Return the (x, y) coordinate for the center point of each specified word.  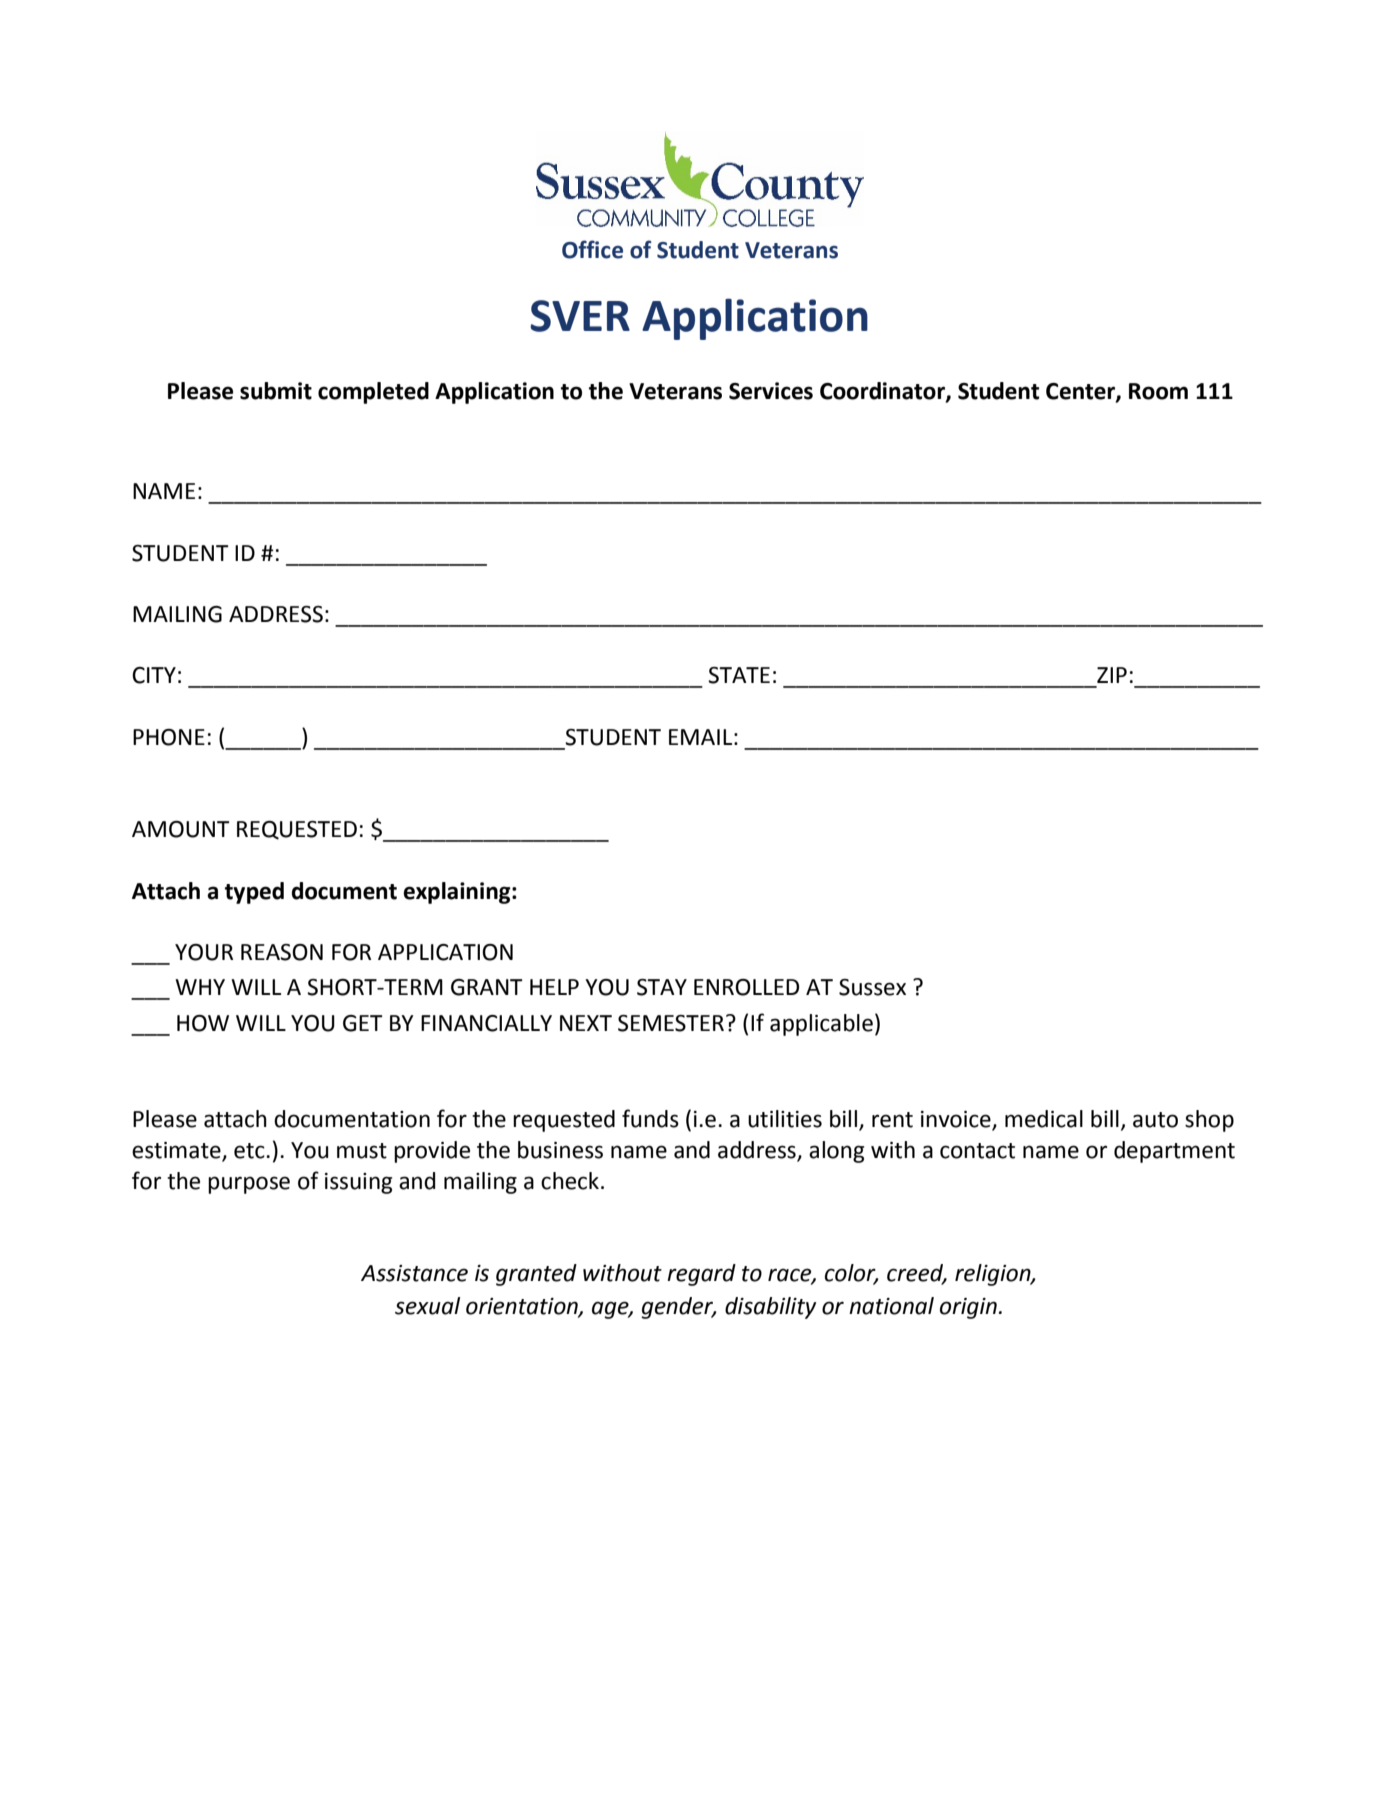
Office (592, 249)
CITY (154, 675)
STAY (662, 987)
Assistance (414, 1273)
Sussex (872, 987)
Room (1158, 391)
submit (276, 391)
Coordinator (883, 392)
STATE (739, 675)
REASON (282, 952)
